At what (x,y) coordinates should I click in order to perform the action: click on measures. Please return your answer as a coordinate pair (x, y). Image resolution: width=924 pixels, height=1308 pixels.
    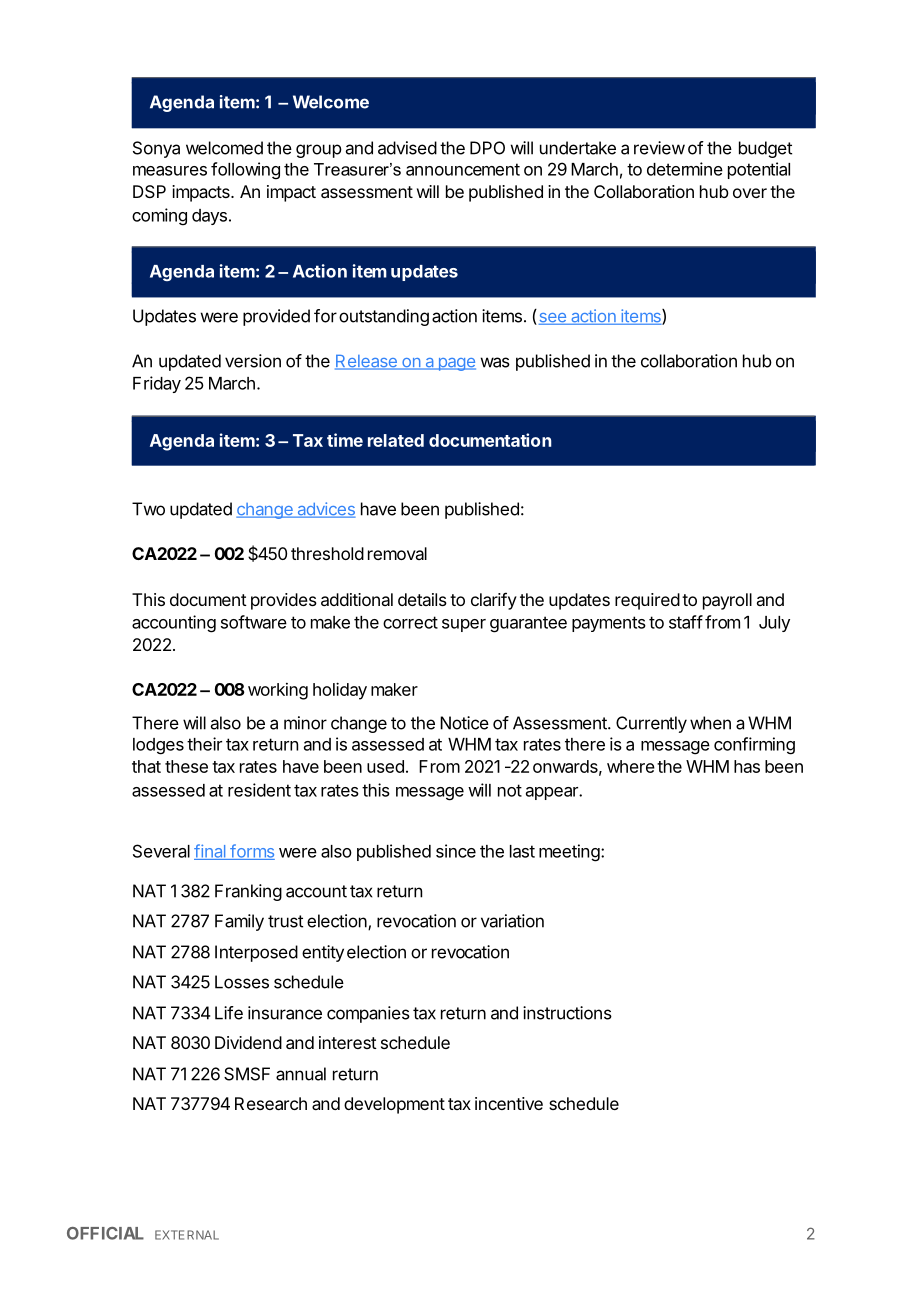
    Looking at the image, I should click on (170, 171).
